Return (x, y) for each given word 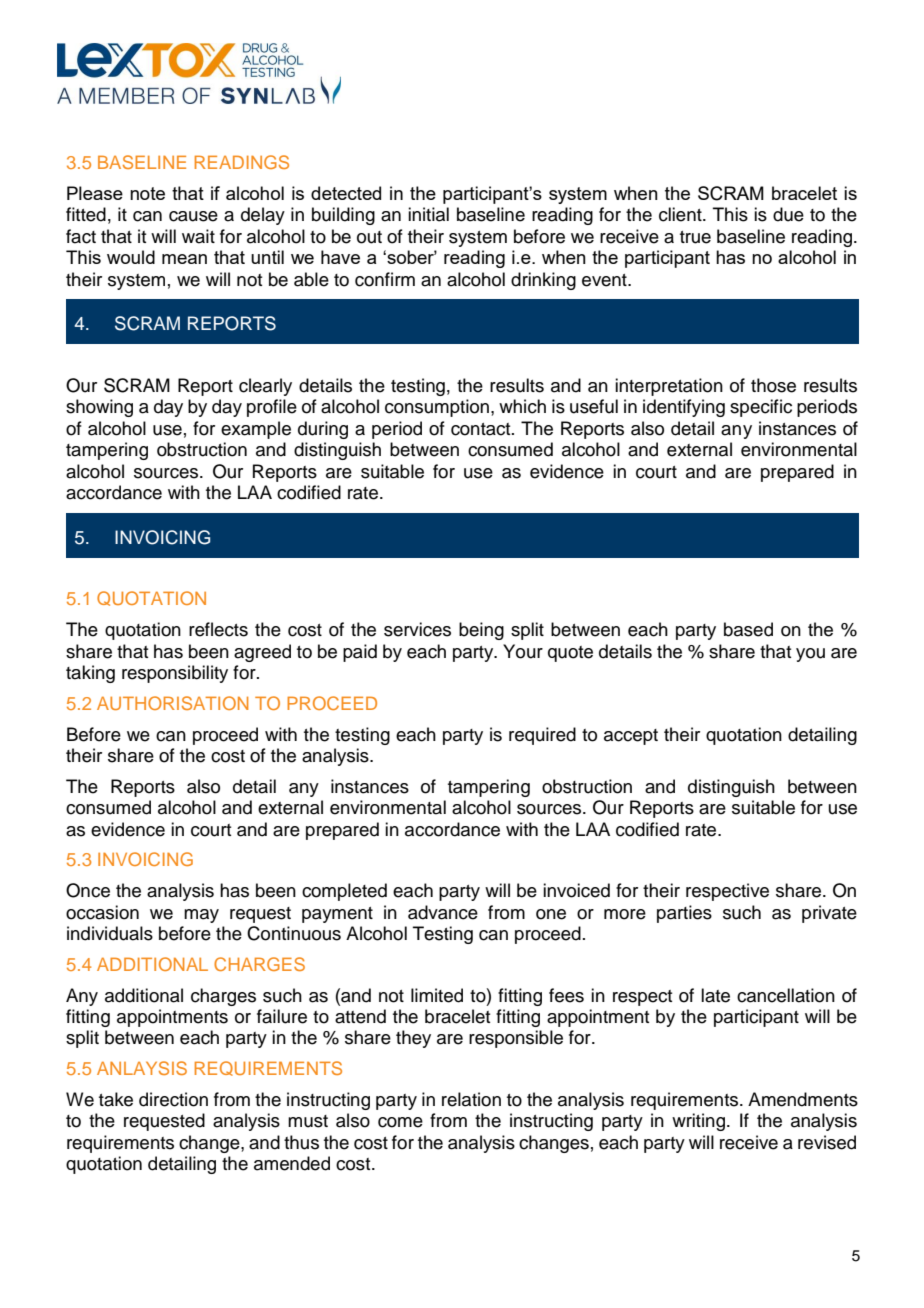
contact (482, 429)
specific (761, 408)
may (201, 916)
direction (173, 1099)
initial (428, 214)
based (748, 629)
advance (443, 912)
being (481, 631)
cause (193, 216)
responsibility (175, 674)
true (695, 237)
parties (684, 914)
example (256, 430)
